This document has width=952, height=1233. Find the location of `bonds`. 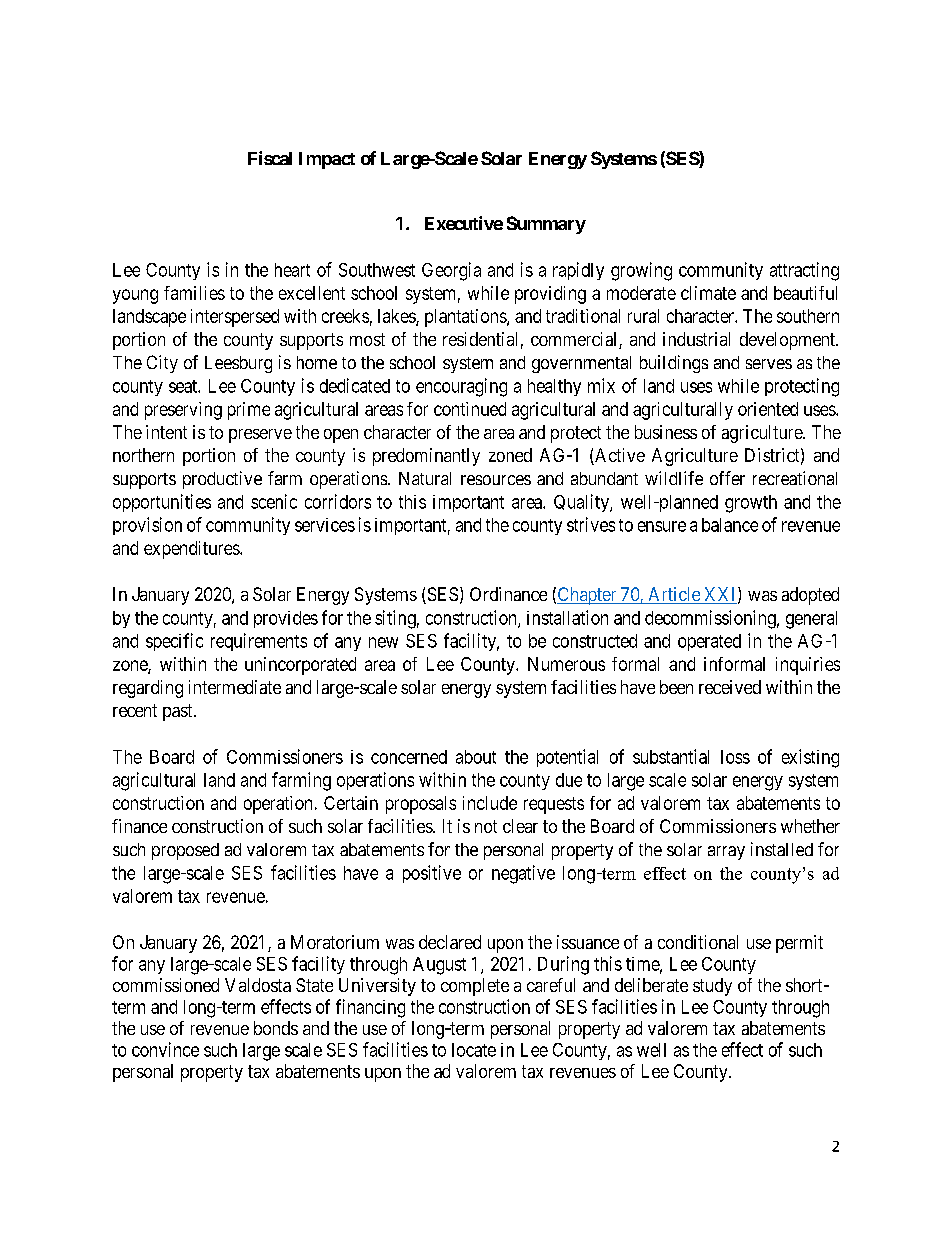

bonds is located at coordinates (276, 1028).
